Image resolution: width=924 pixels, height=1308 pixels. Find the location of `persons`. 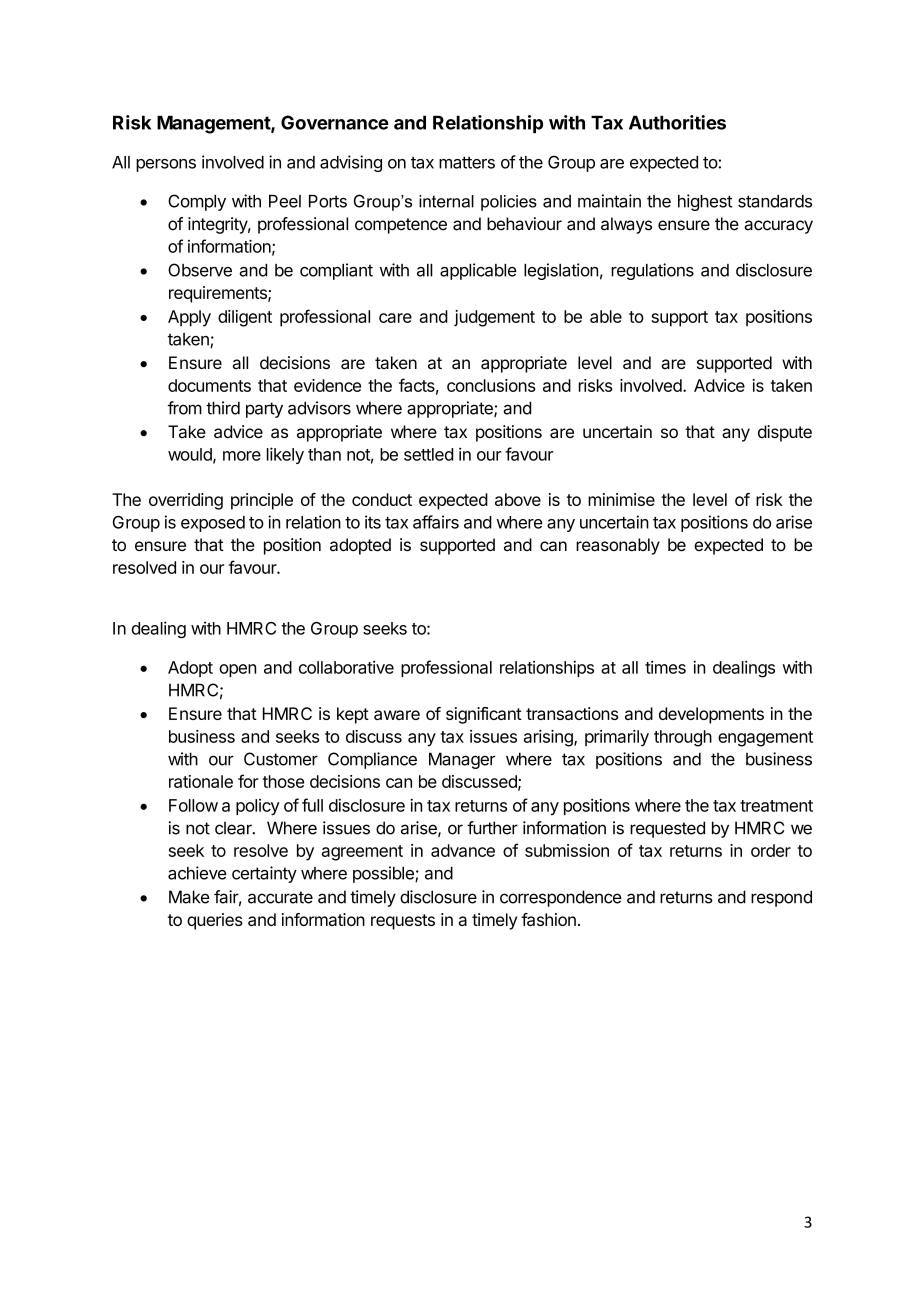

persons is located at coordinates (166, 165).
